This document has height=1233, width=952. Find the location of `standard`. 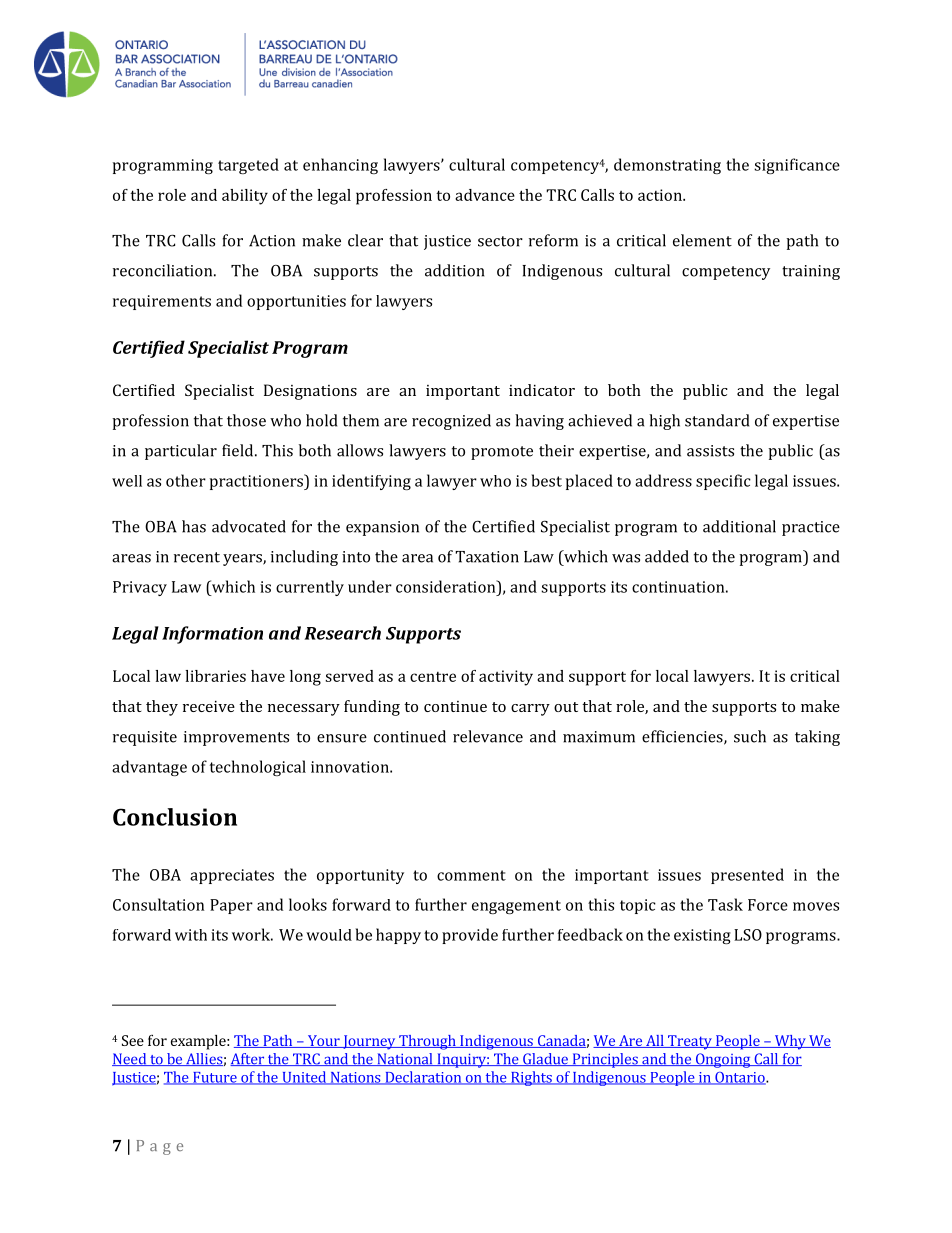

standard is located at coordinates (717, 420).
